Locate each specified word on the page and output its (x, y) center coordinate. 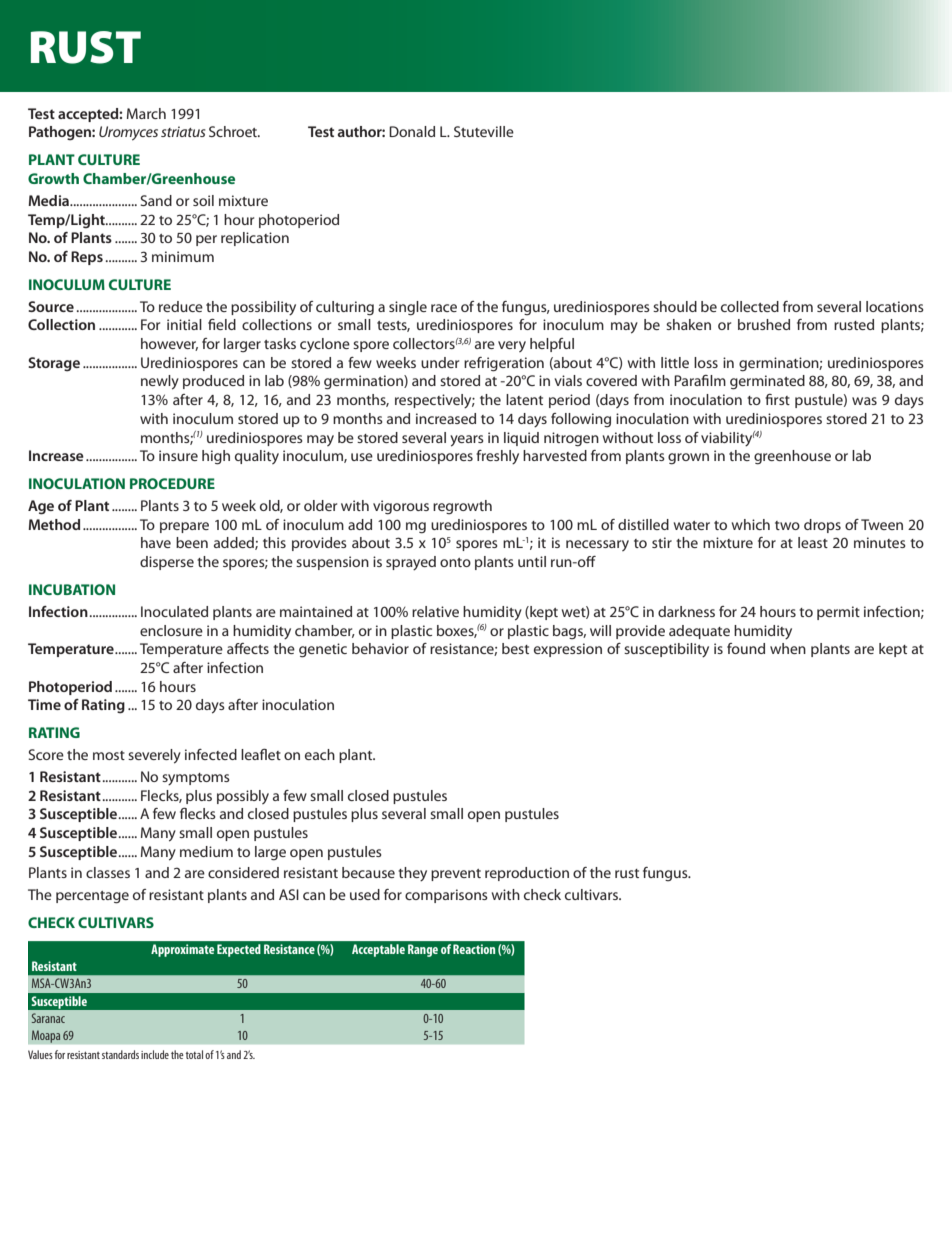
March (146, 113)
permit (838, 613)
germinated (767, 382)
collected (750, 306)
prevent (456, 875)
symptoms (196, 779)
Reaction (474, 949)
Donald (412, 131)
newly (160, 382)
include (155, 1054)
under (440, 362)
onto (455, 562)
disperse (167, 563)
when (788, 648)
